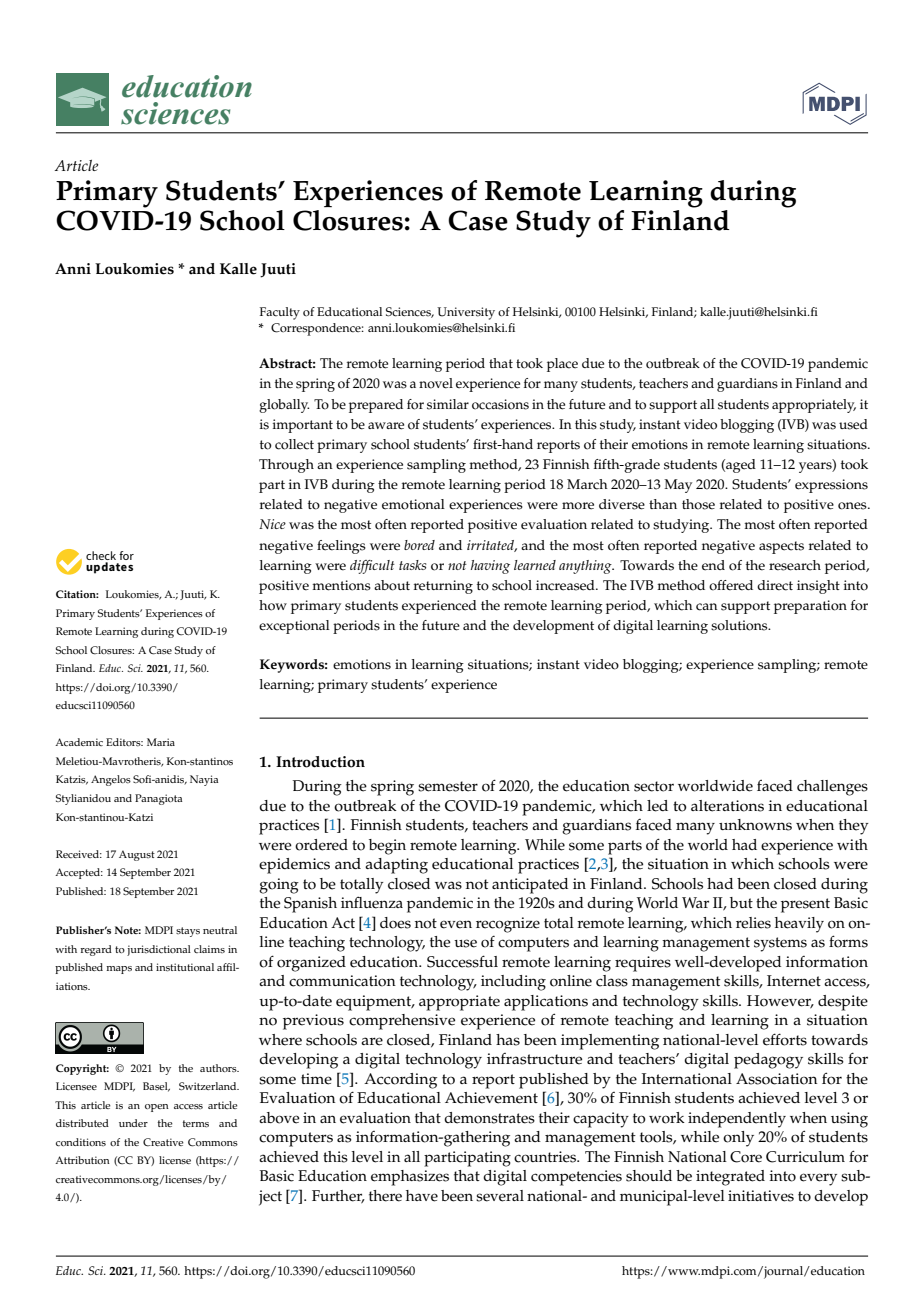 The image size is (924, 1308). I want to click on Faculty, so click(280, 313).
